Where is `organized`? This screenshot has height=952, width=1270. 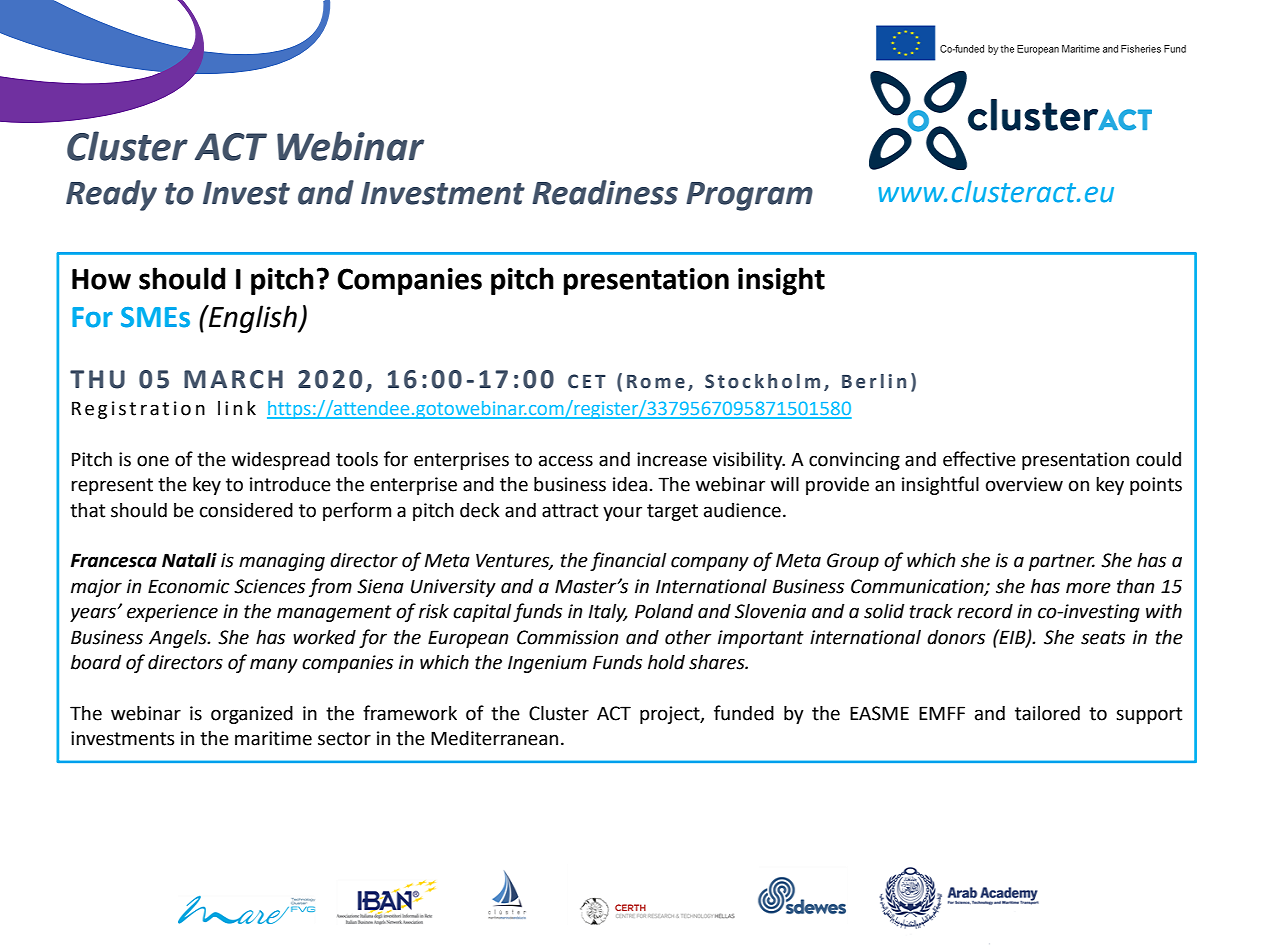 organized is located at coordinates (252, 714).
